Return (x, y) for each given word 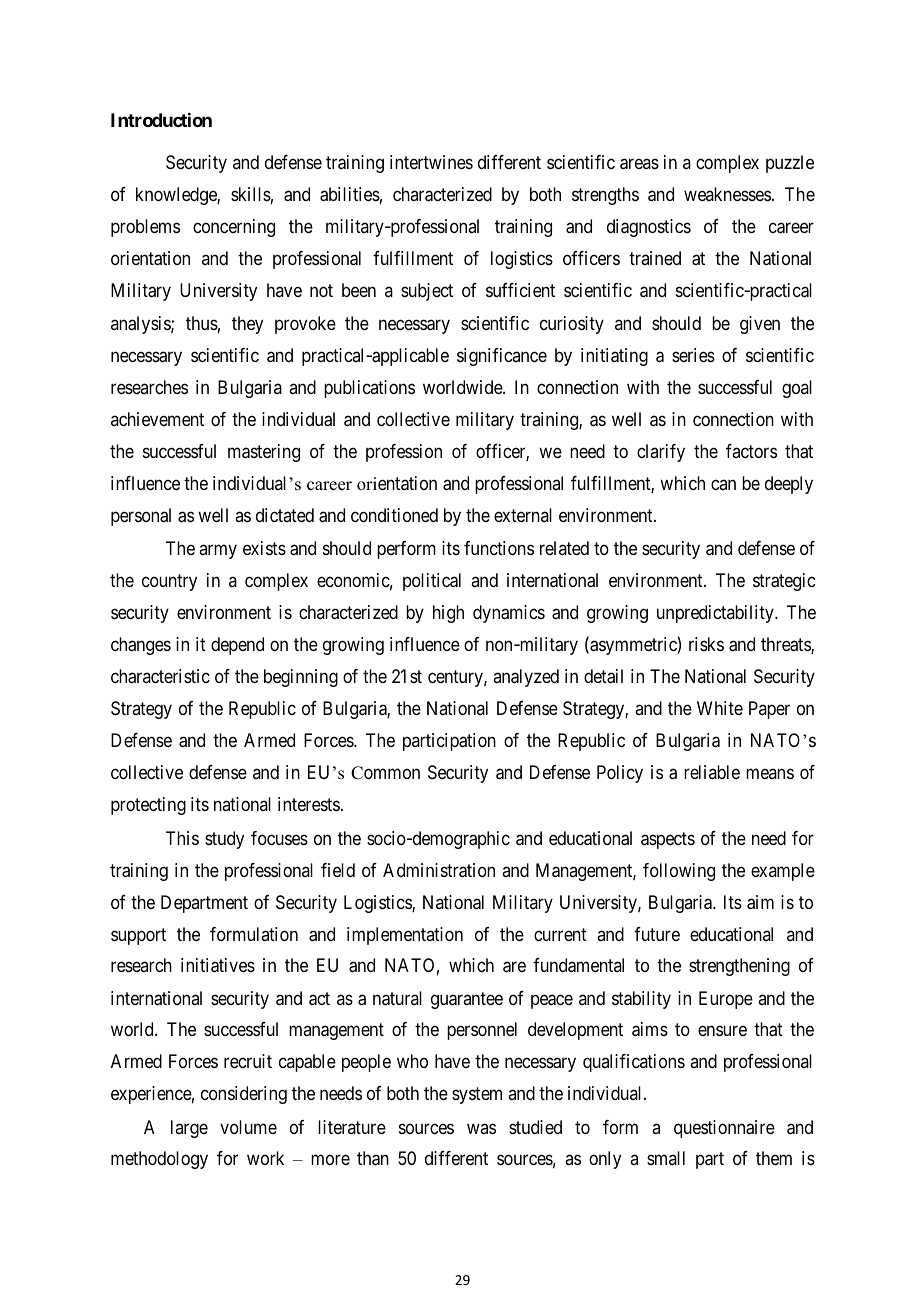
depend (237, 646)
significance (502, 357)
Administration (439, 870)
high (448, 614)
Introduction (161, 120)
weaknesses (727, 194)
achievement (157, 419)
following (679, 872)
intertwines (431, 162)
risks (706, 644)
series (693, 355)
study (224, 840)
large (189, 1129)
